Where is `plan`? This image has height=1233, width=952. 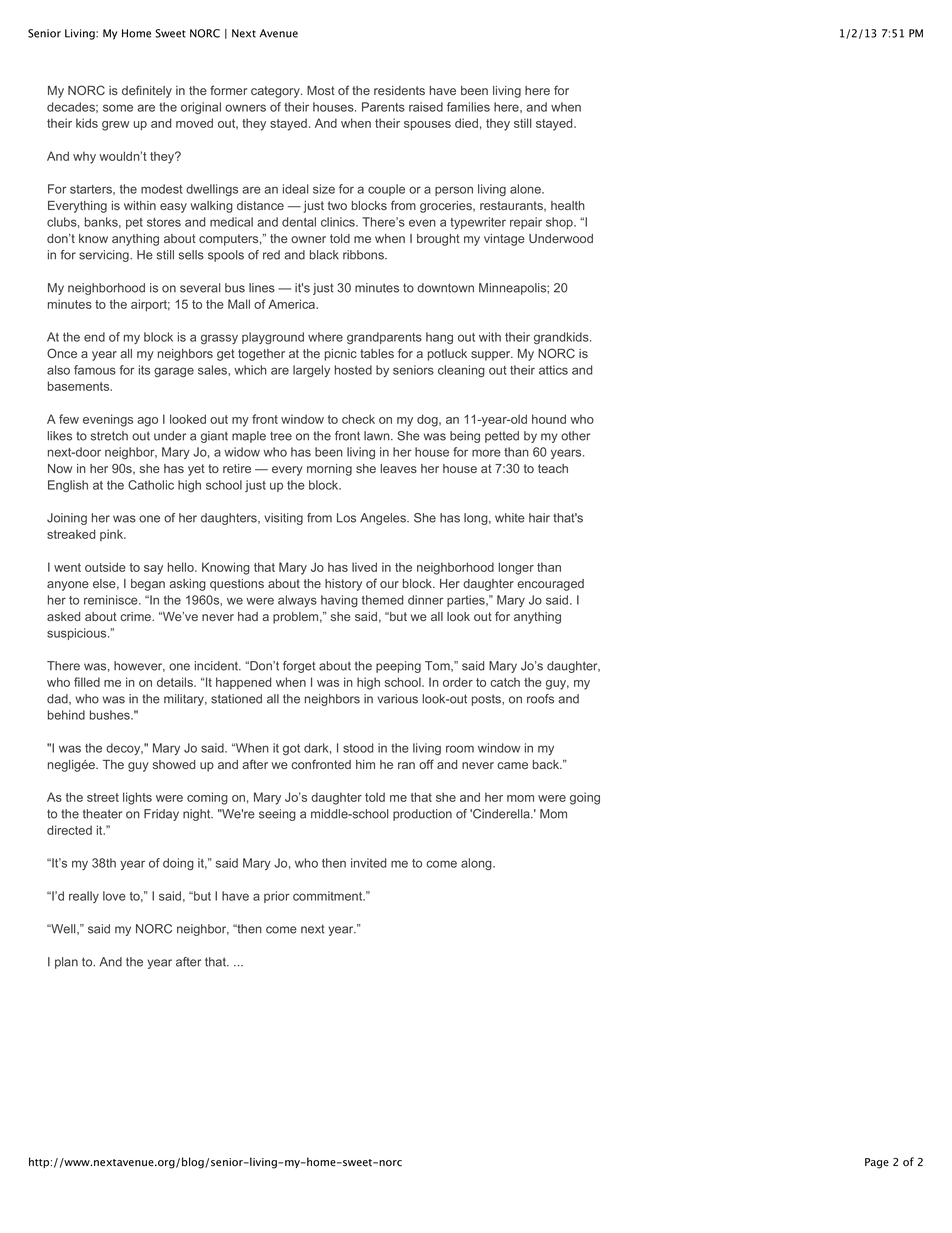
plan is located at coordinates (66, 963).
